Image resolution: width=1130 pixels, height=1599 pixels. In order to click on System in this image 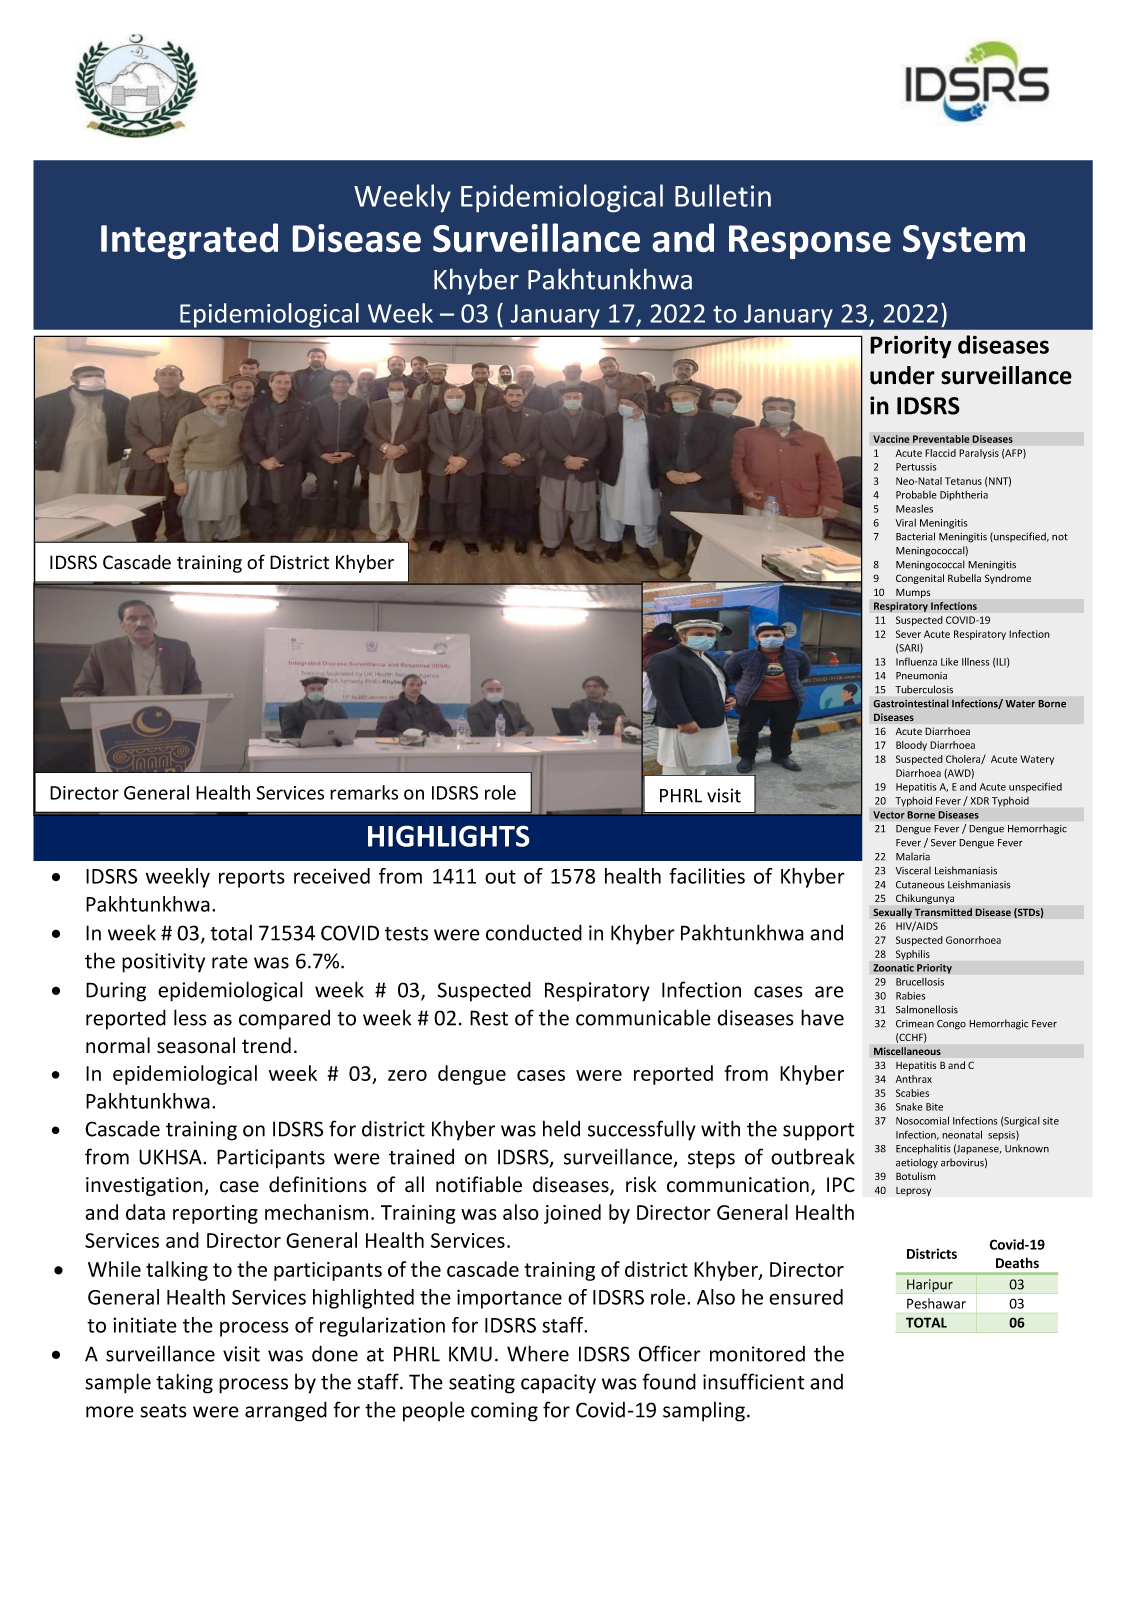, I will do `click(964, 242)`.
